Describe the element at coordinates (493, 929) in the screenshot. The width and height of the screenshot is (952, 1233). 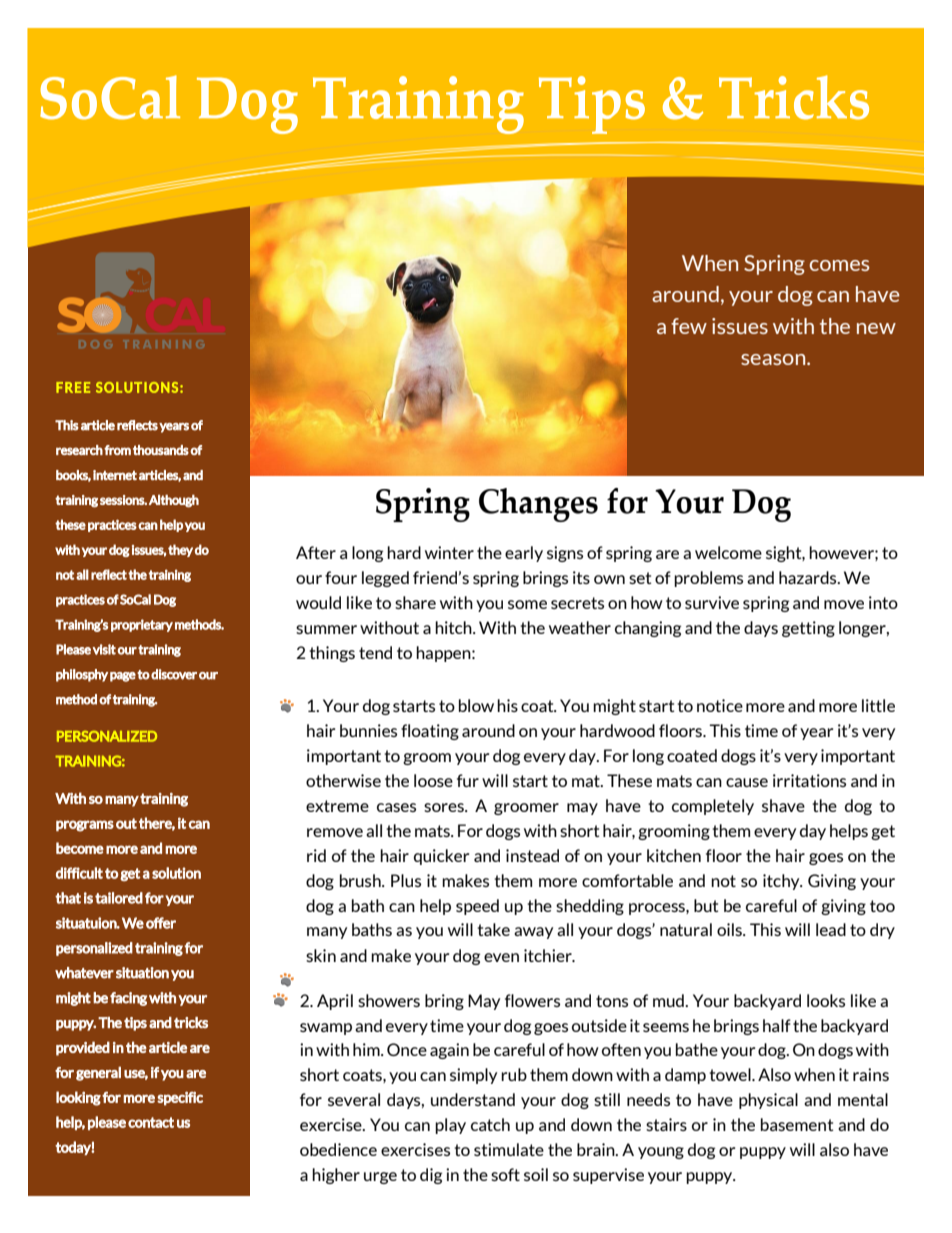
I see `take` at that location.
